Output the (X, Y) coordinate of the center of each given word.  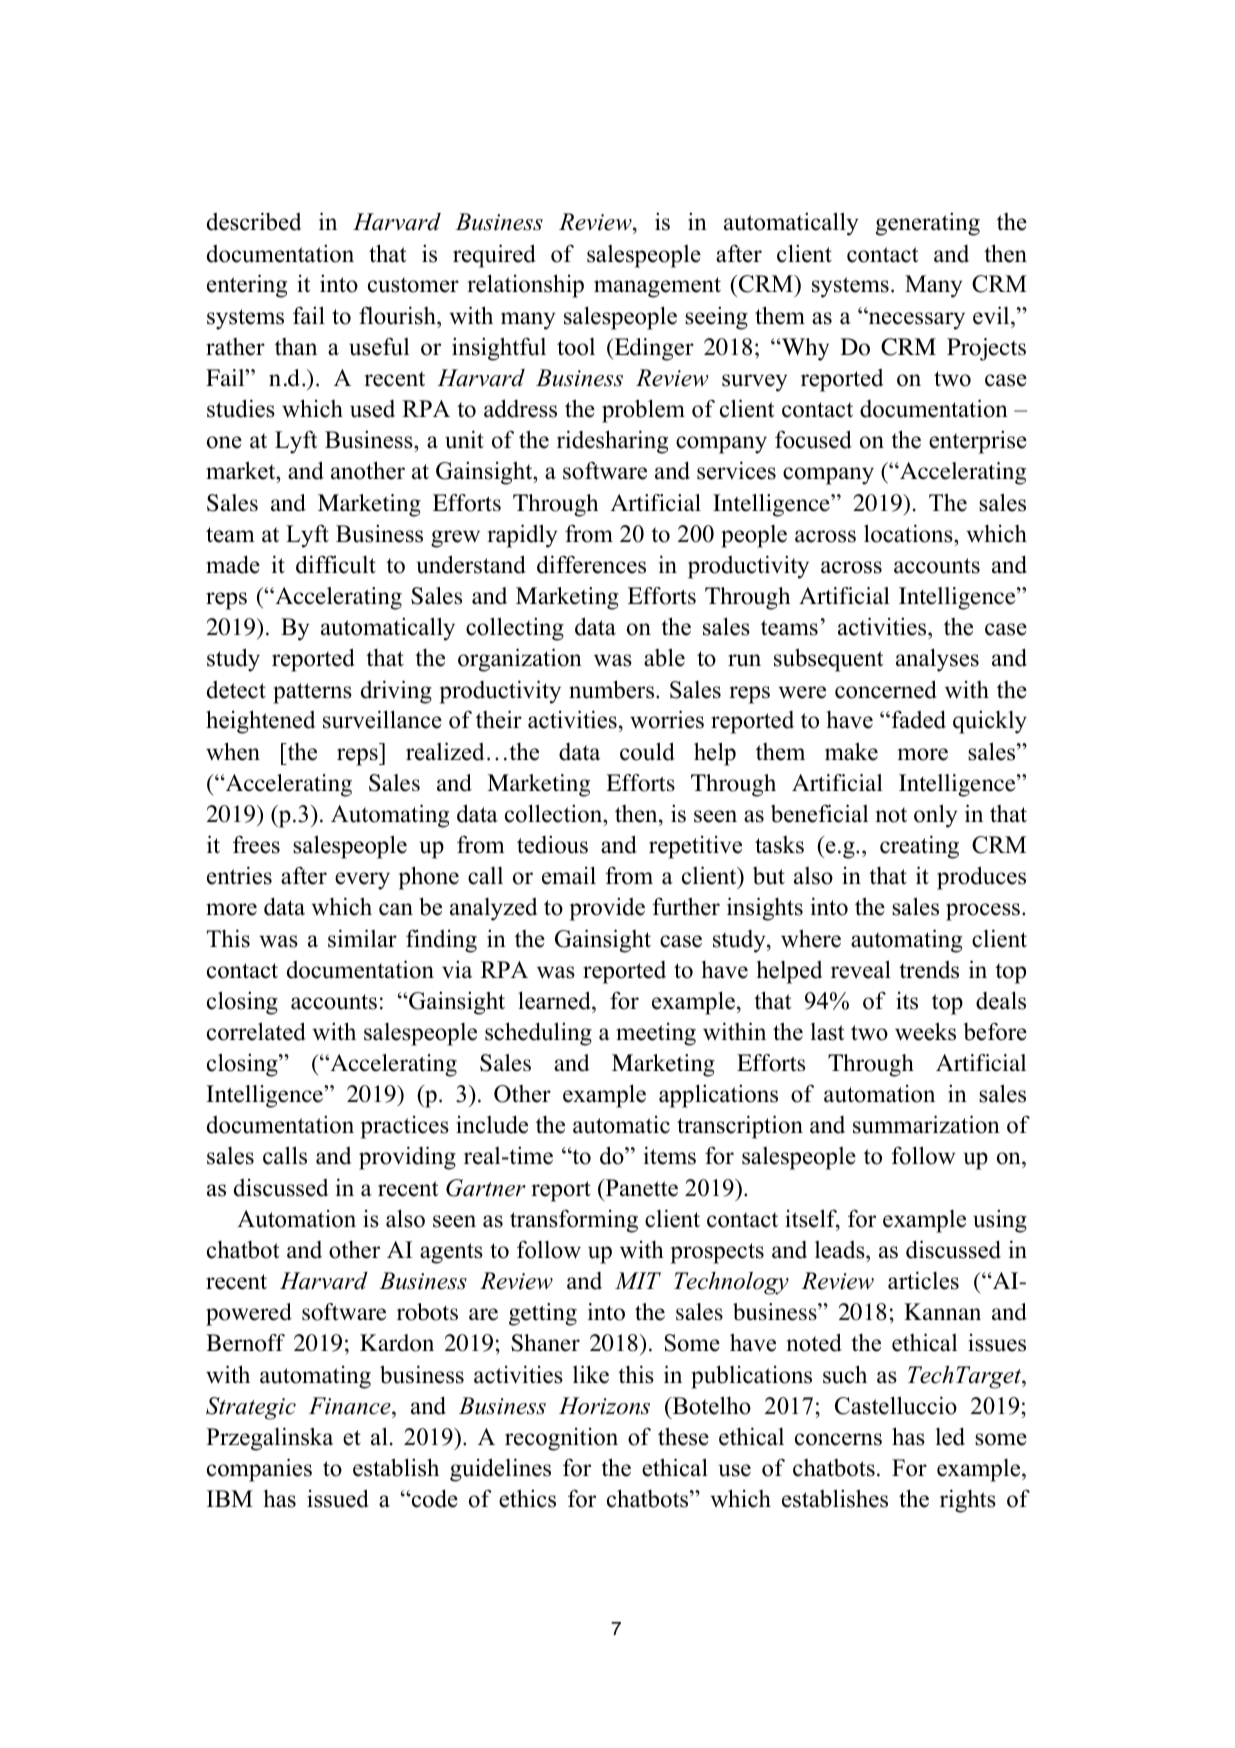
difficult (336, 564)
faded (917, 719)
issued (338, 1498)
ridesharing (612, 442)
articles (923, 1280)
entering (247, 286)
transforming (574, 1221)
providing (407, 1158)
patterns (312, 693)
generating (928, 224)
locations (909, 533)
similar (362, 938)
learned (555, 1000)
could (647, 751)
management (657, 287)
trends (929, 970)
